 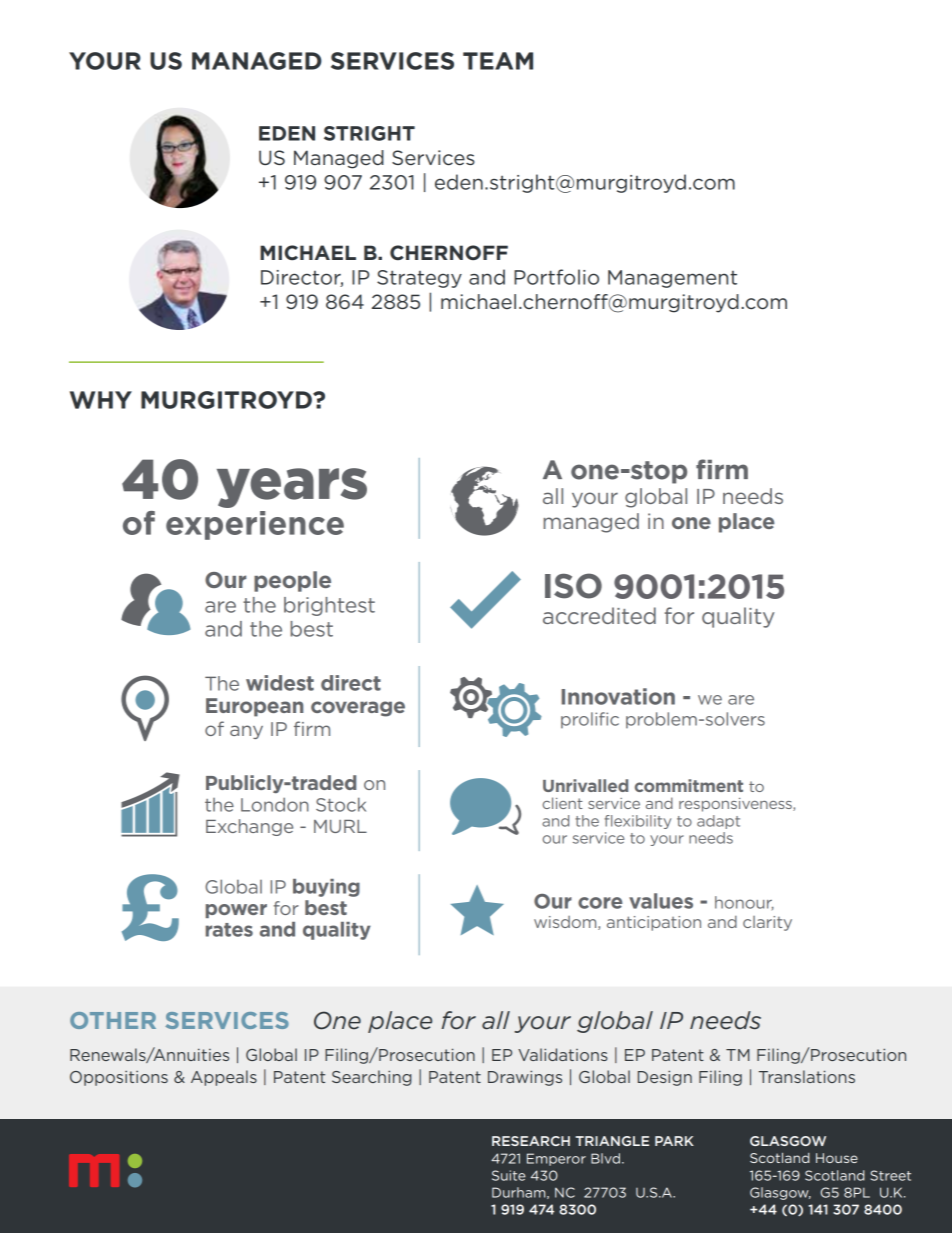 What do you see at coordinates (498, 61) in the screenshot?
I see `TEAM` at bounding box center [498, 61].
